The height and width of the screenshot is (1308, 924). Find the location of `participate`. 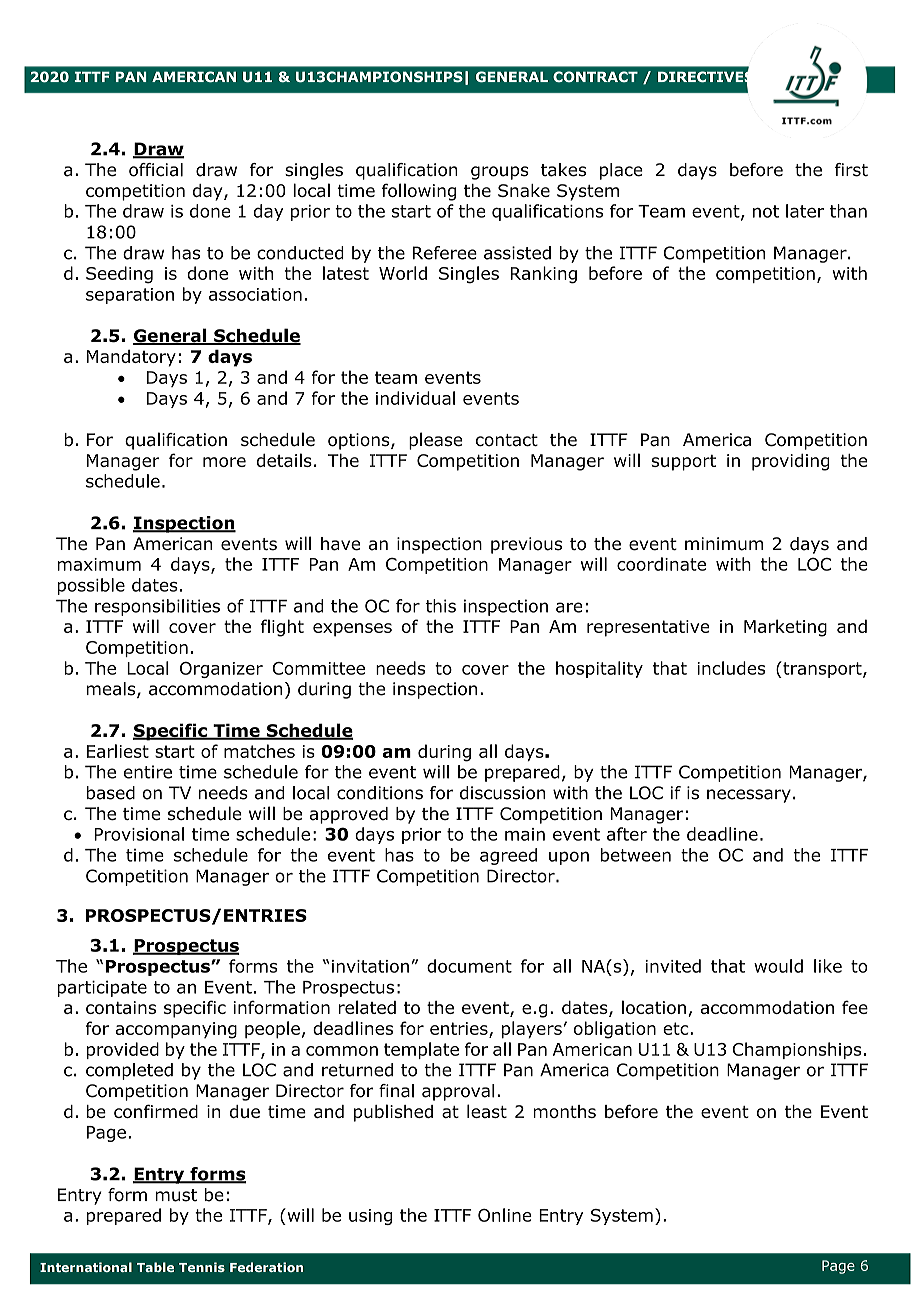

participate is located at coordinates (102, 988).
